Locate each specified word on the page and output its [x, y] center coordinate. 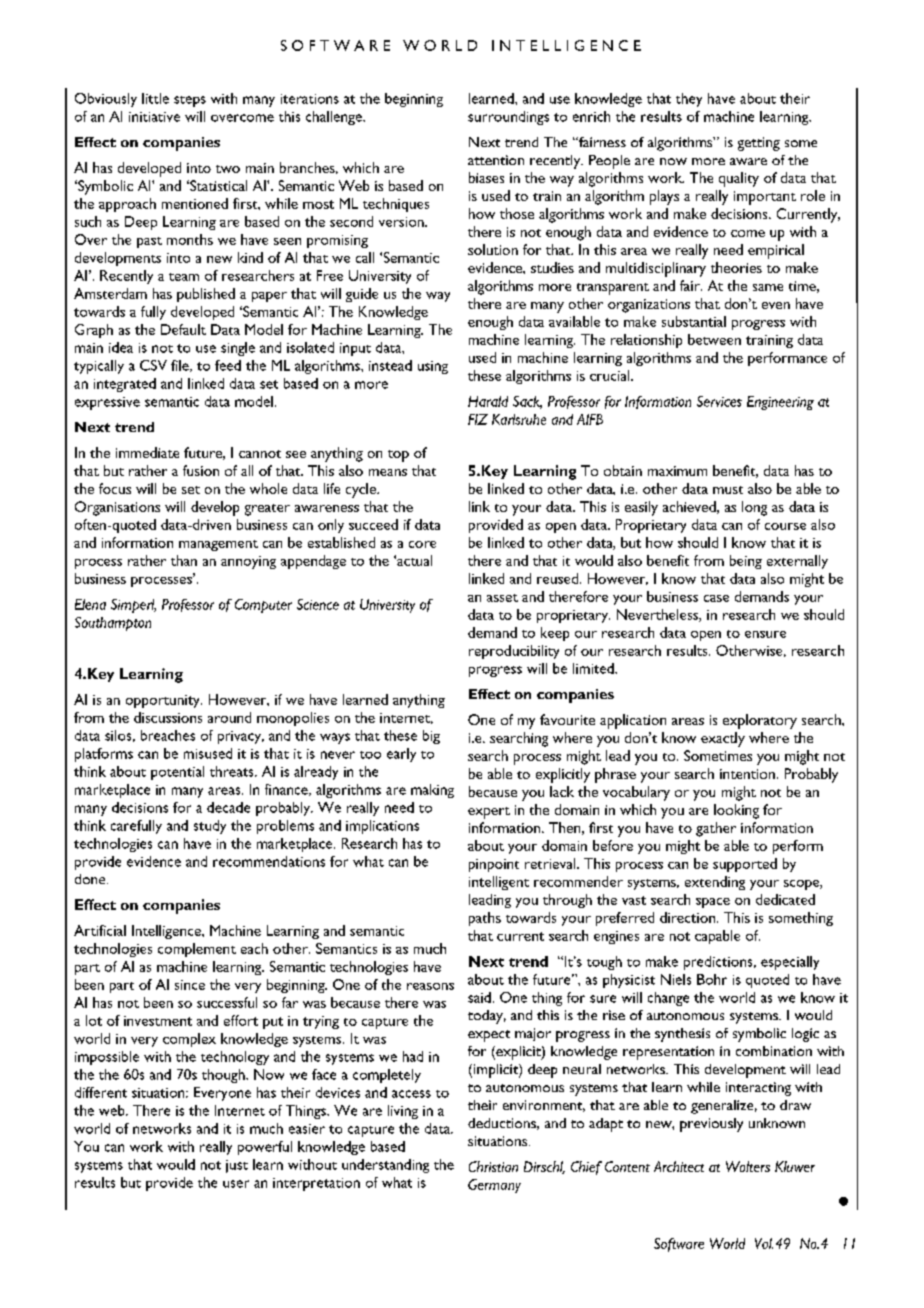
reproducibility [514, 652]
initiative [154, 117]
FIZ [478, 419]
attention [496, 160]
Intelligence [167, 932]
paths [485, 919]
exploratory [760, 721]
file [181, 366]
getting [759, 144]
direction [689, 917]
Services [719, 401]
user [236, 1184]
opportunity [164, 701]
